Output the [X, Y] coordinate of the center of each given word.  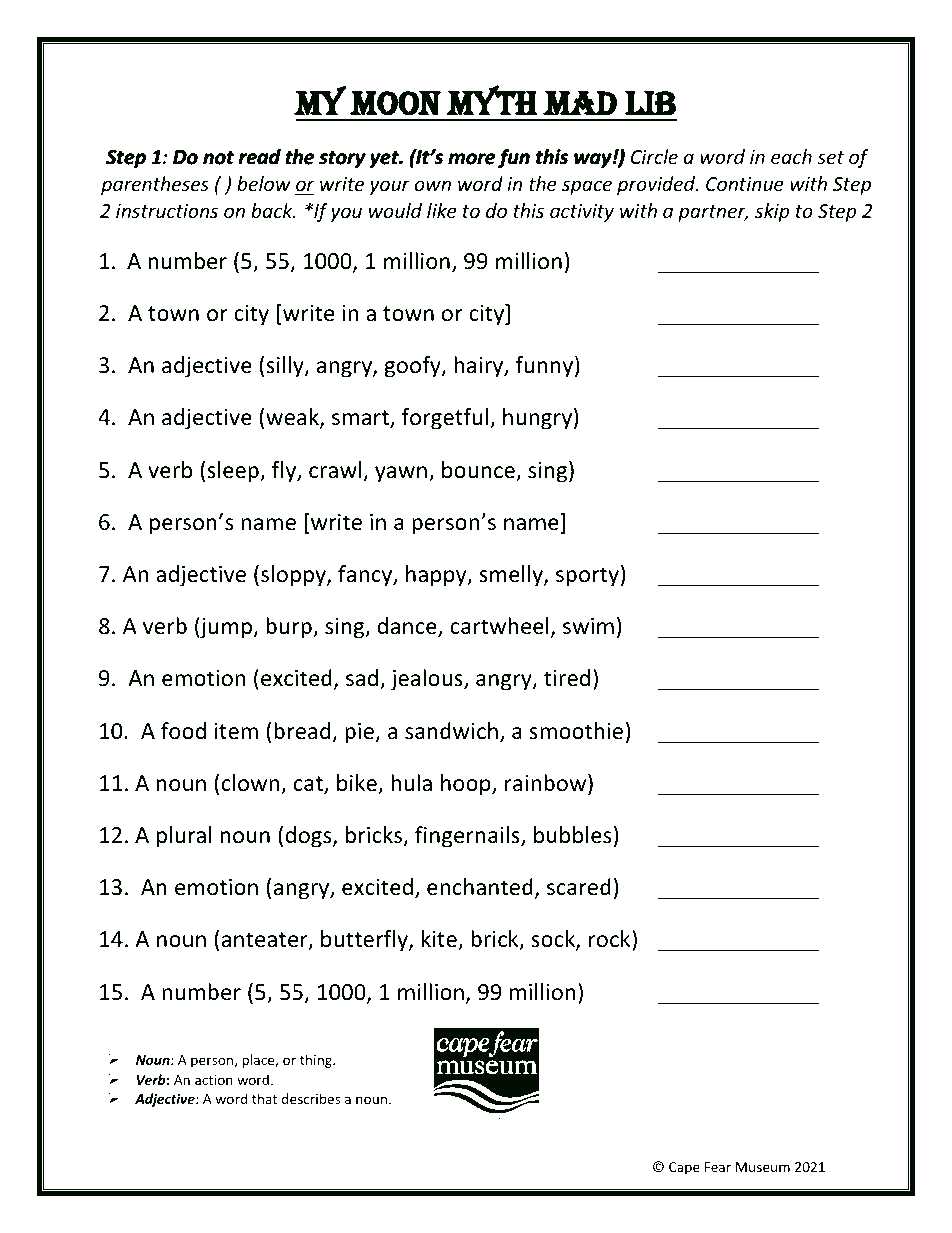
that [264, 1098]
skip [772, 212]
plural [184, 837]
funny [545, 367]
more [472, 158]
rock [611, 940]
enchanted [480, 887]
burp [290, 628]
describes [311, 1098]
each [791, 156]
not [218, 157]
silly [286, 367]
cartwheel [499, 626]
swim [588, 626]
